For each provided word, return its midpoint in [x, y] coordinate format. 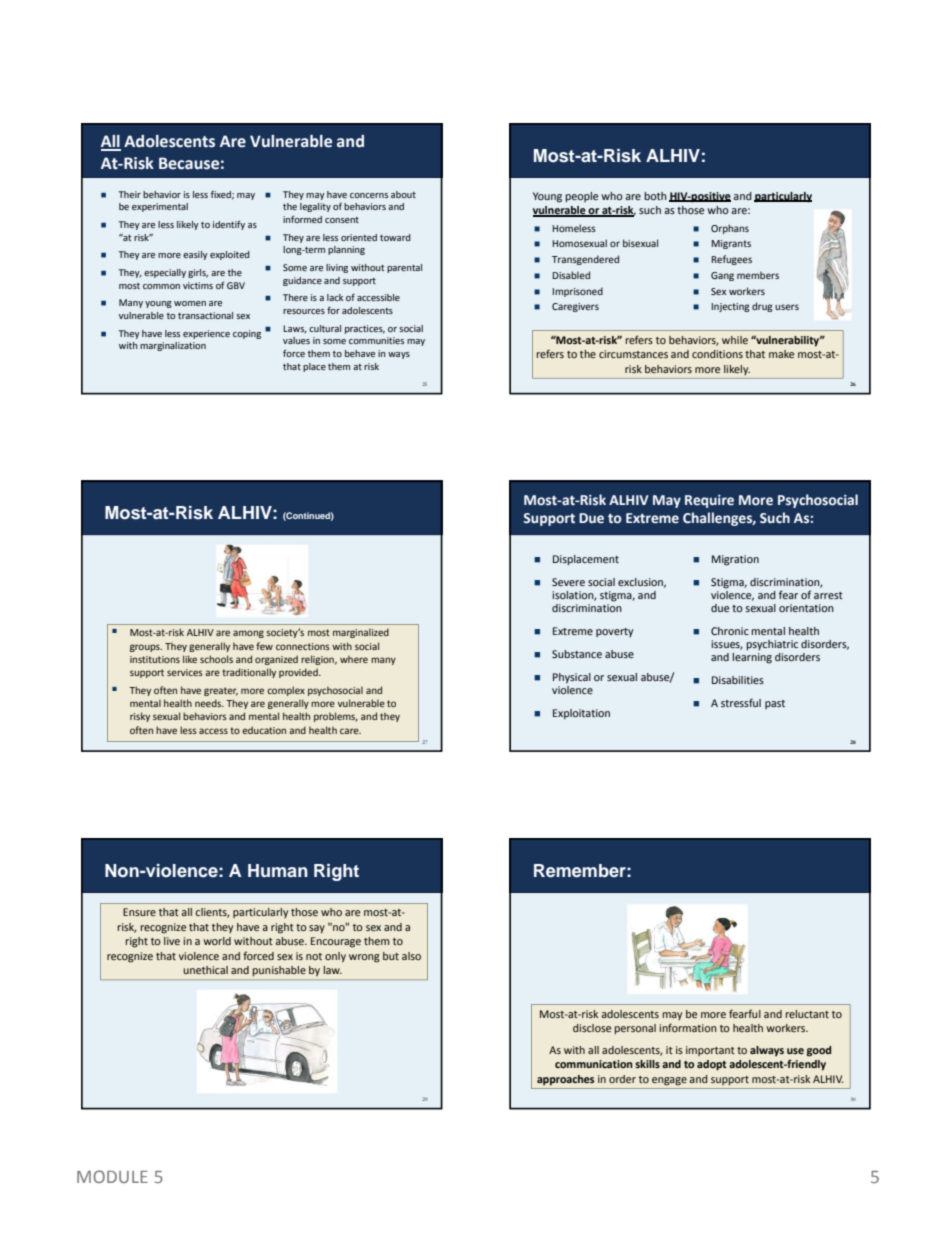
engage [669, 1081]
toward [395, 237]
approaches [565, 1080]
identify [229, 225]
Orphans [730, 229]
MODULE [112, 1176]
